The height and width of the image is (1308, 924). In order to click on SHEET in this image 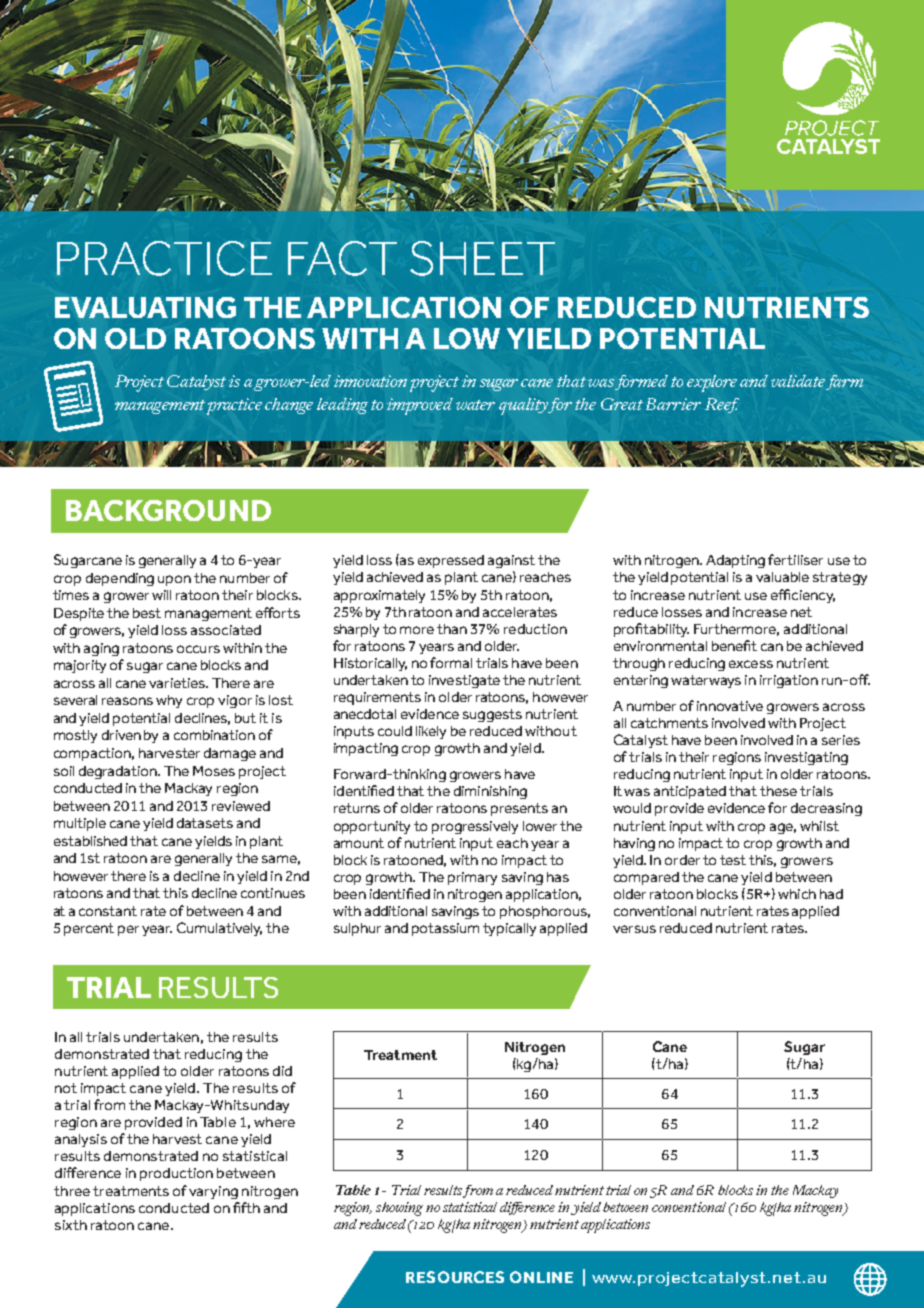, I will do `click(482, 258)`.
